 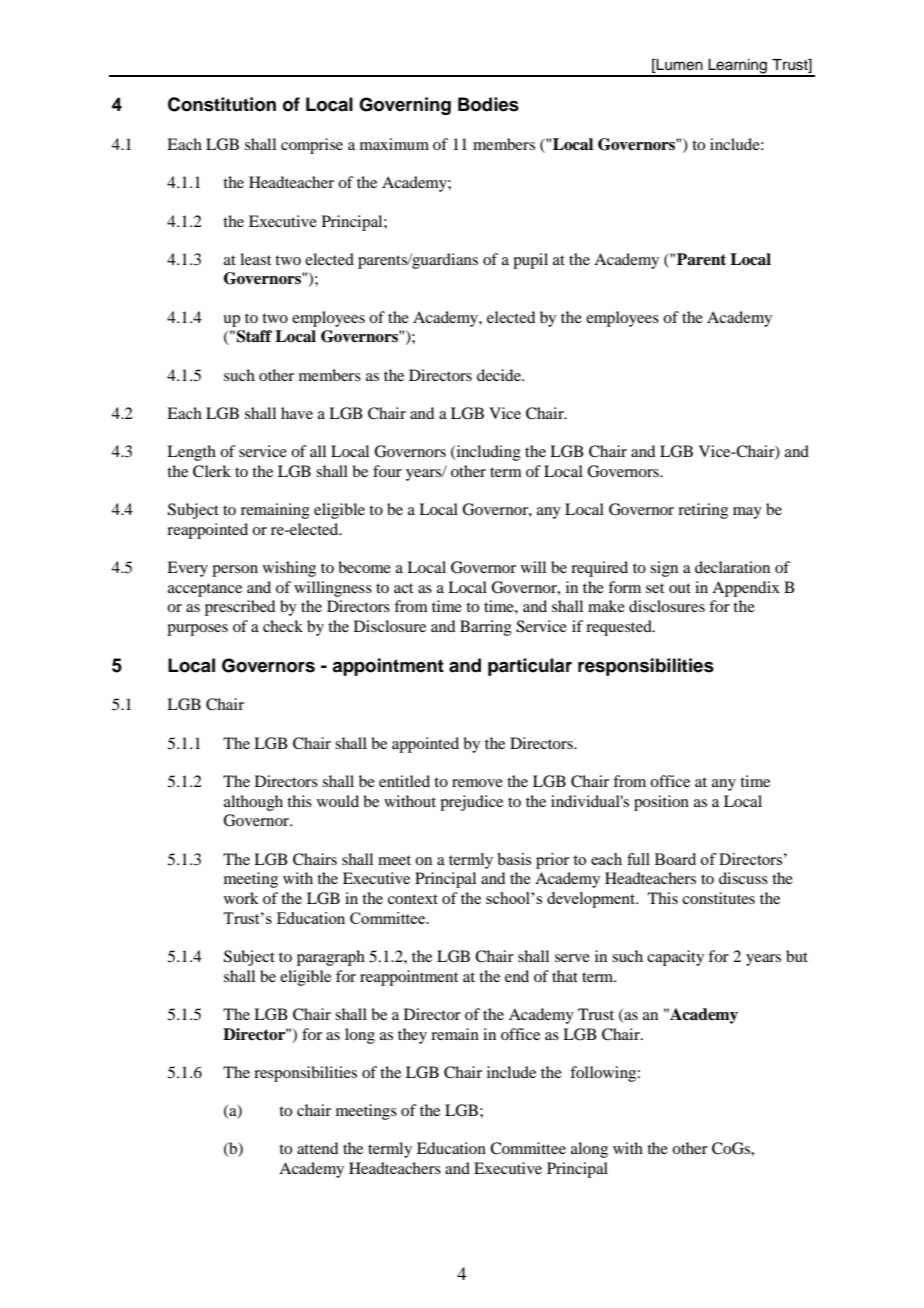 What do you see at coordinates (317, 1148) in the screenshot?
I see `attend` at bounding box center [317, 1148].
